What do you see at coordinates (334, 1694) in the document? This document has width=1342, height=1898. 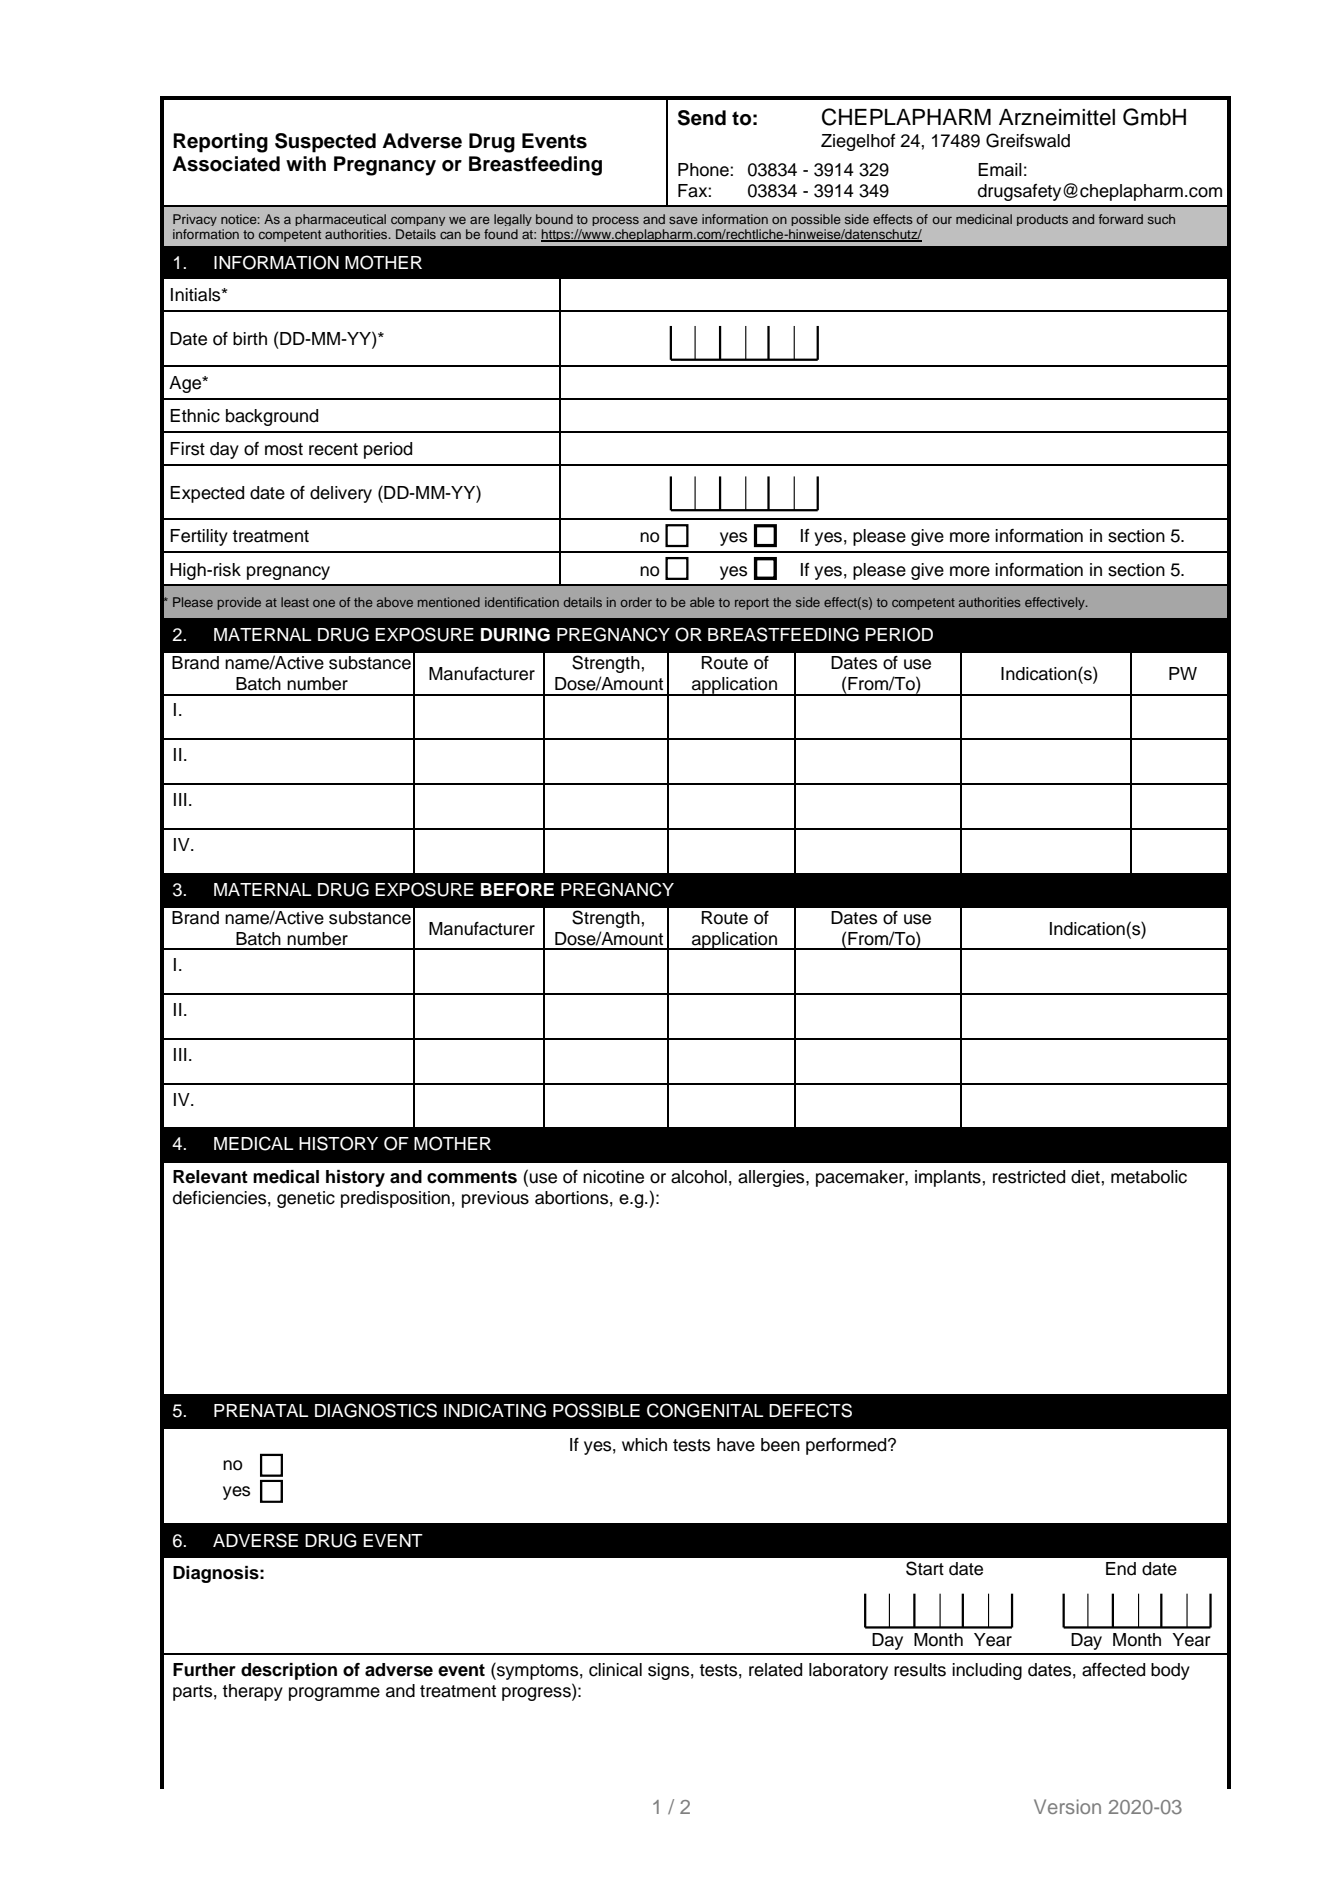 I see `programme` at bounding box center [334, 1694].
